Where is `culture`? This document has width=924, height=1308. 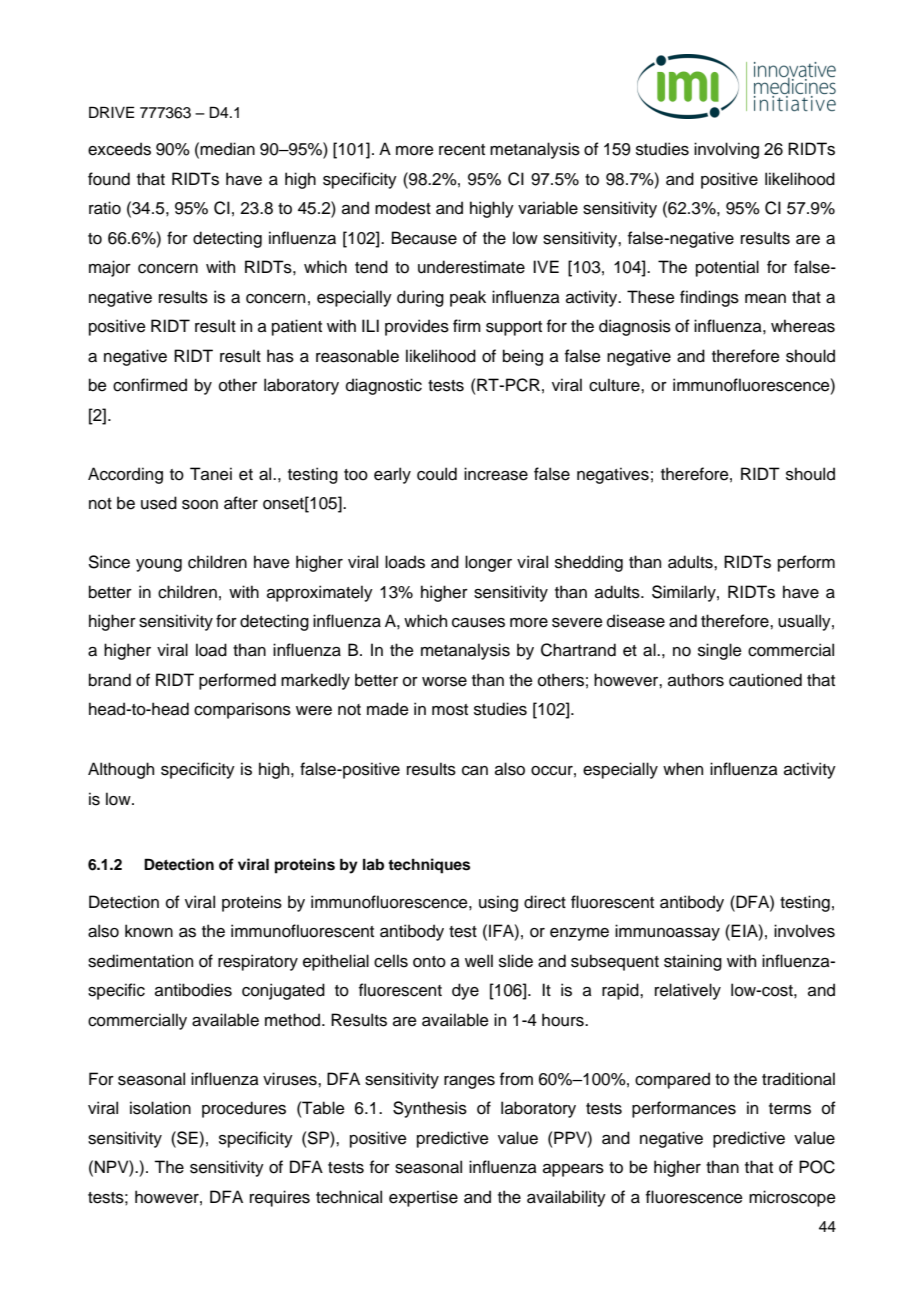
culture is located at coordinates (615, 385).
